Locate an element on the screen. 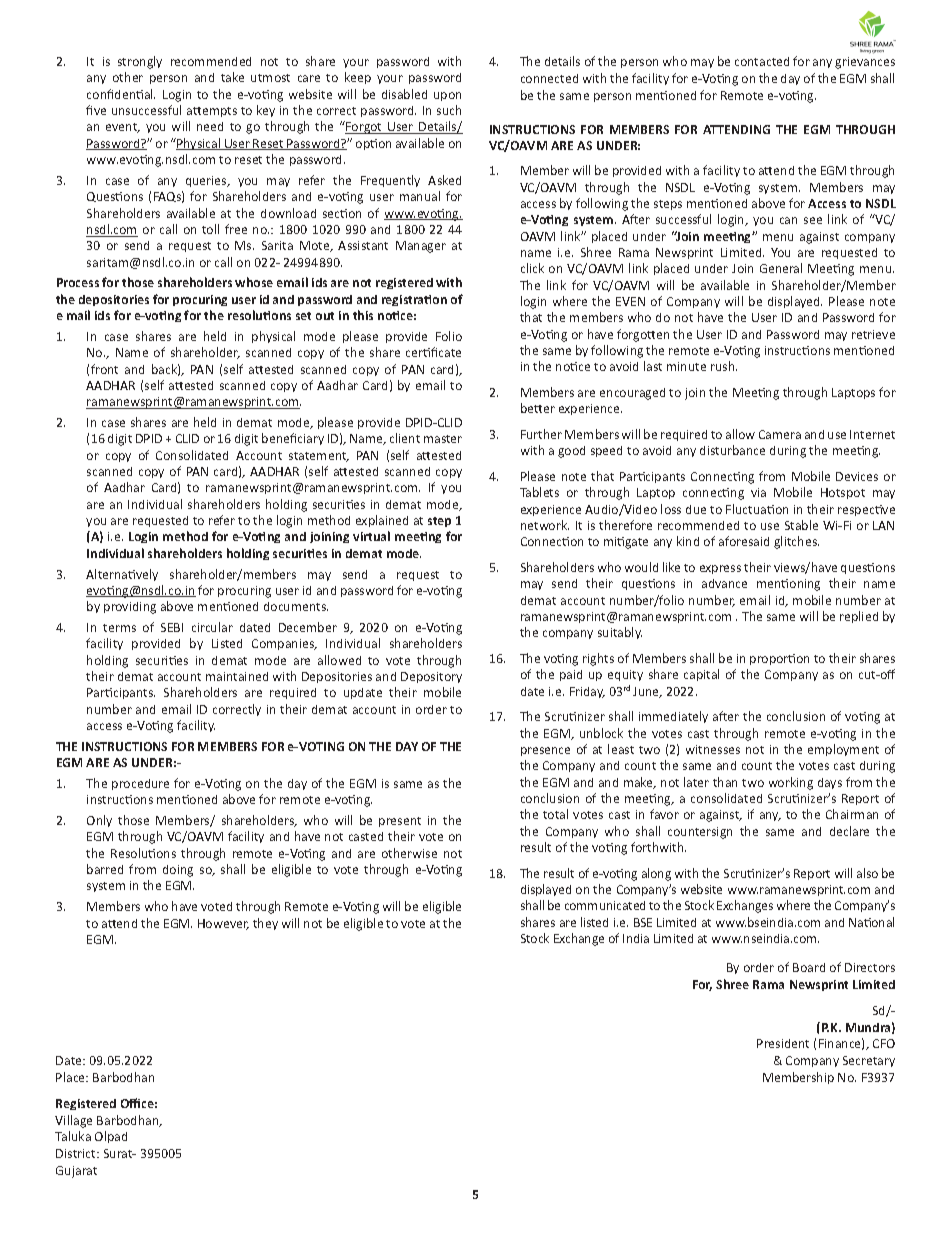 Image resolution: width=952 pixels, height=1233 pixels. SEBI is located at coordinates (172, 627).
